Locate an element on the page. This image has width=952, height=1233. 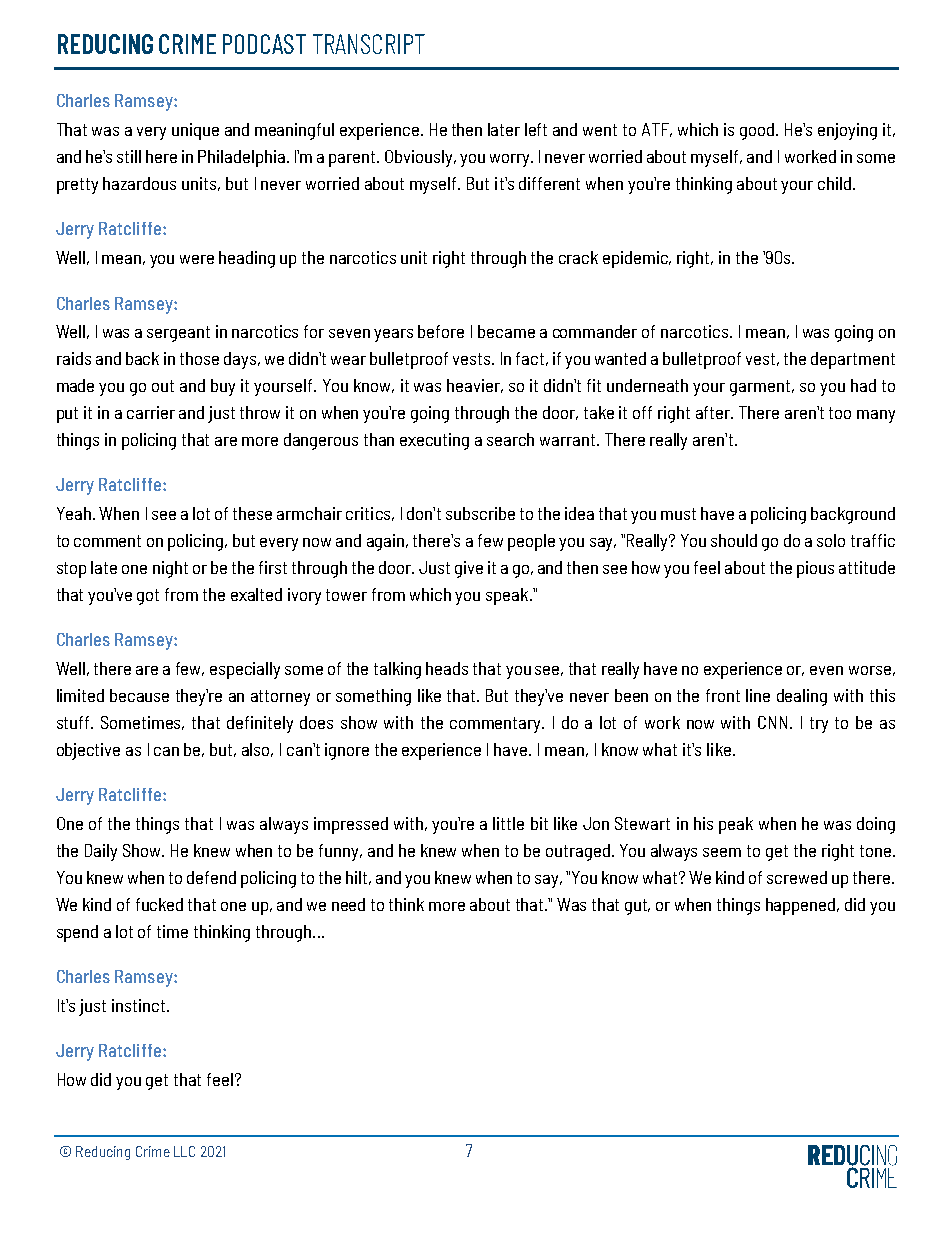
little is located at coordinates (508, 823).
